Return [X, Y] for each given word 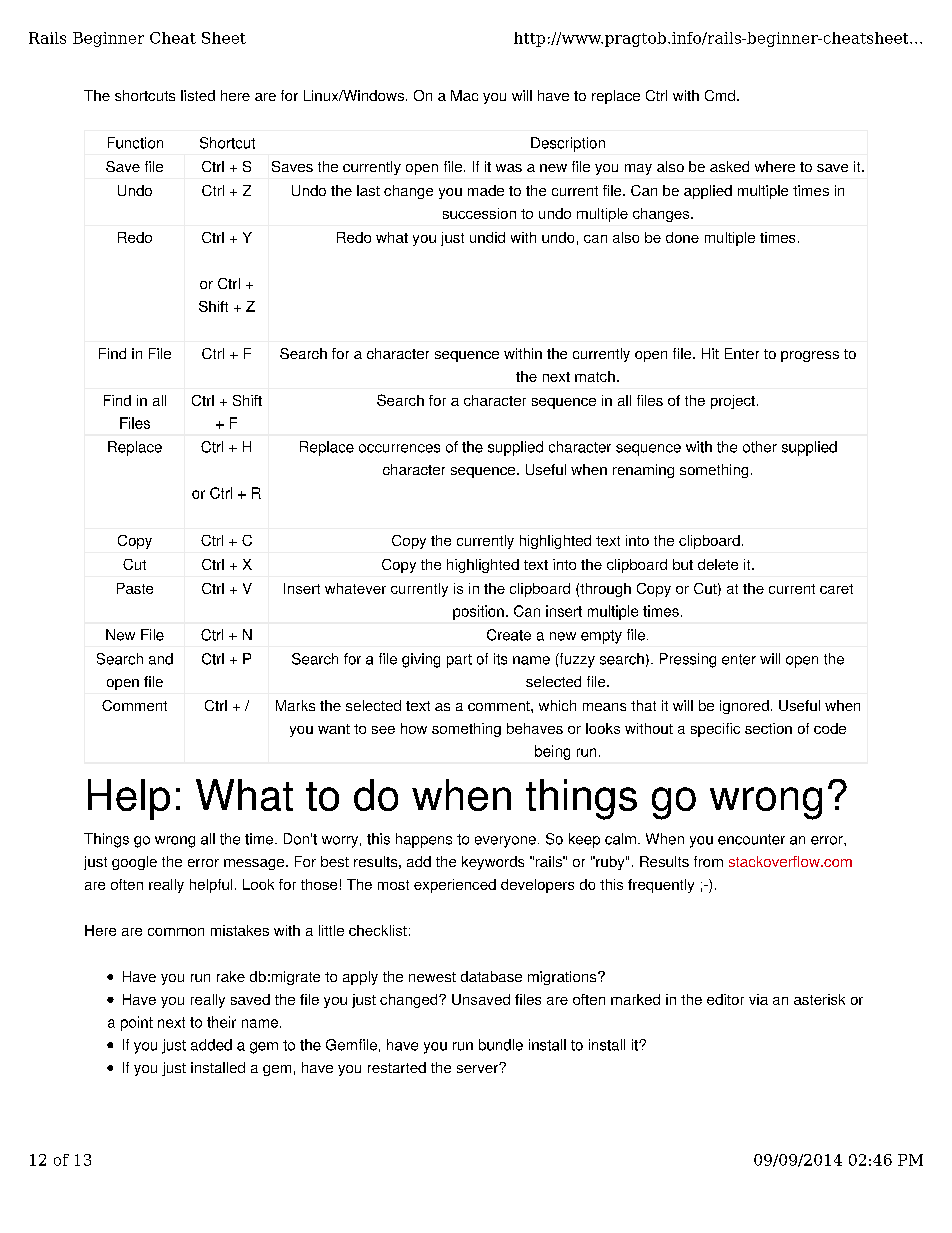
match [595, 376]
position [478, 612]
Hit [710, 353]
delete [718, 564]
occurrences [399, 448]
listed [198, 95]
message [255, 864]
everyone [505, 842]
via [758, 999]
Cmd [720, 95]
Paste [135, 588]
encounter [751, 839]
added [211, 1045]
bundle [501, 1045]
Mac [464, 95]
